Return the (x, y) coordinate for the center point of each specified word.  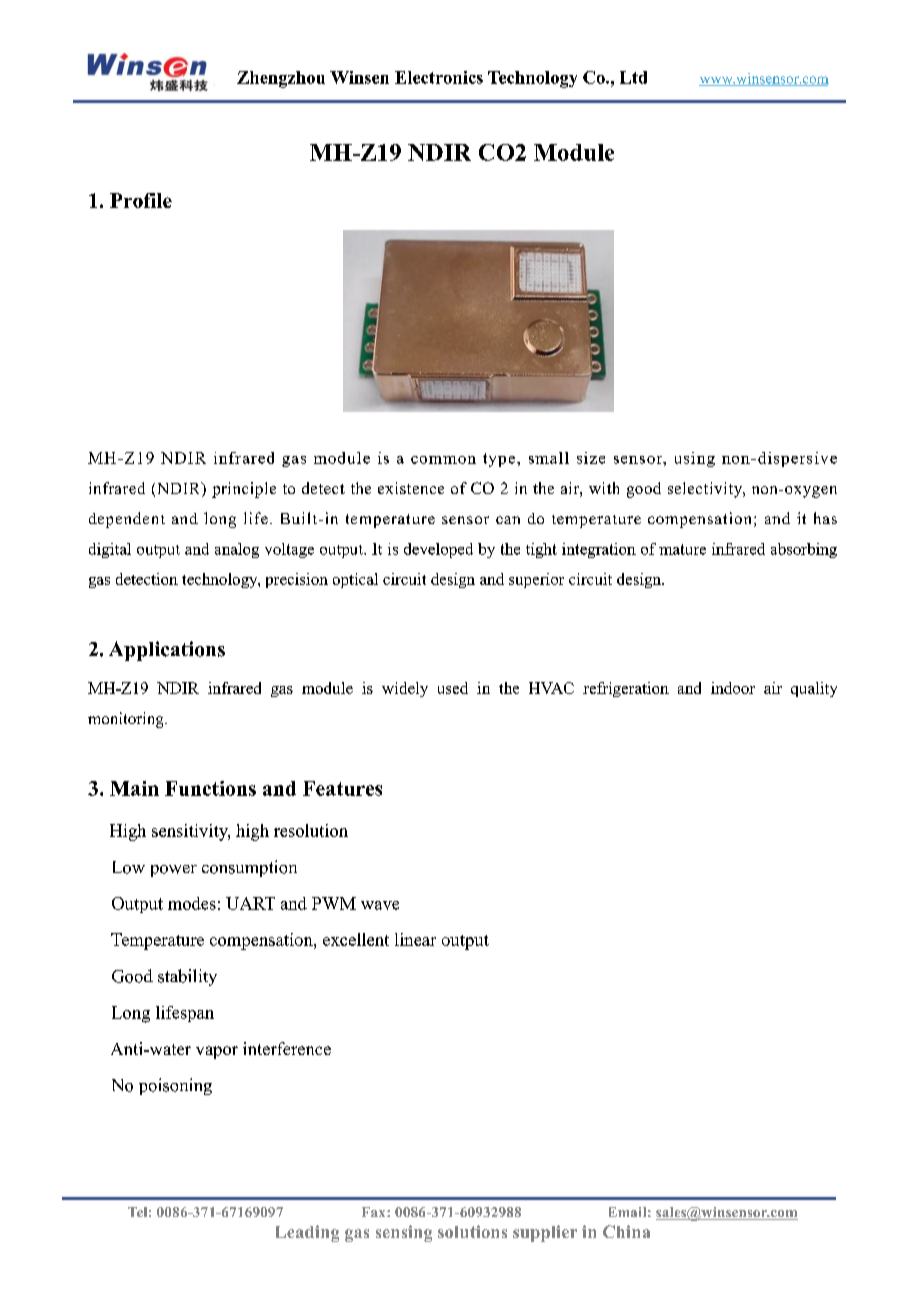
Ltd (633, 77)
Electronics (439, 77)
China (626, 1231)
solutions (472, 1231)
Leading (307, 1233)
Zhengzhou (281, 79)
